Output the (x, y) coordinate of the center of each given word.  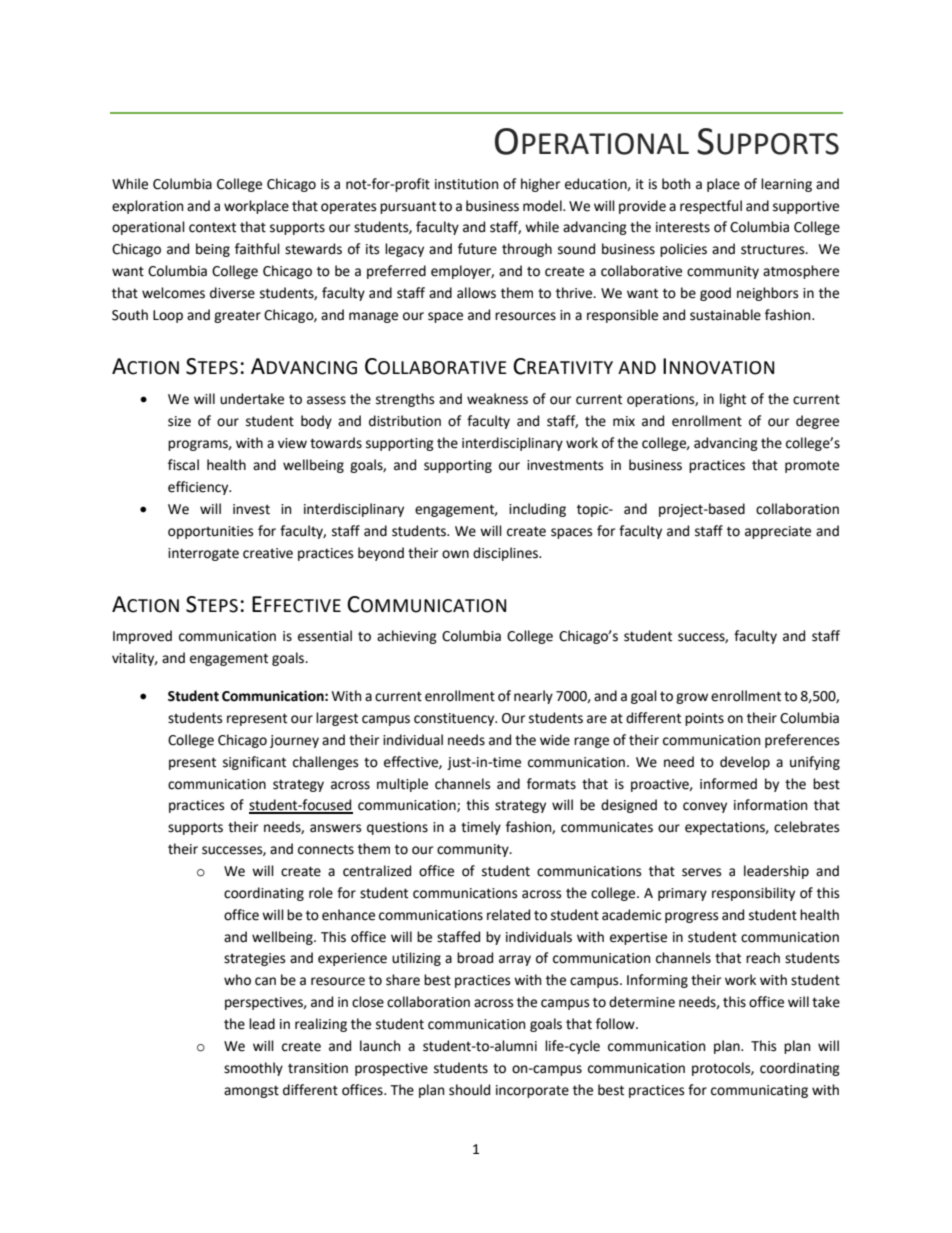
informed (728, 784)
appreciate (778, 532)
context (212, 227)
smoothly (253, 1069)
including (537, 510)
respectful (711, 207)
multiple (402, 785)
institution (466, 184)
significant (254, 763)
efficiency (199, 488)
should (469, 1090)
